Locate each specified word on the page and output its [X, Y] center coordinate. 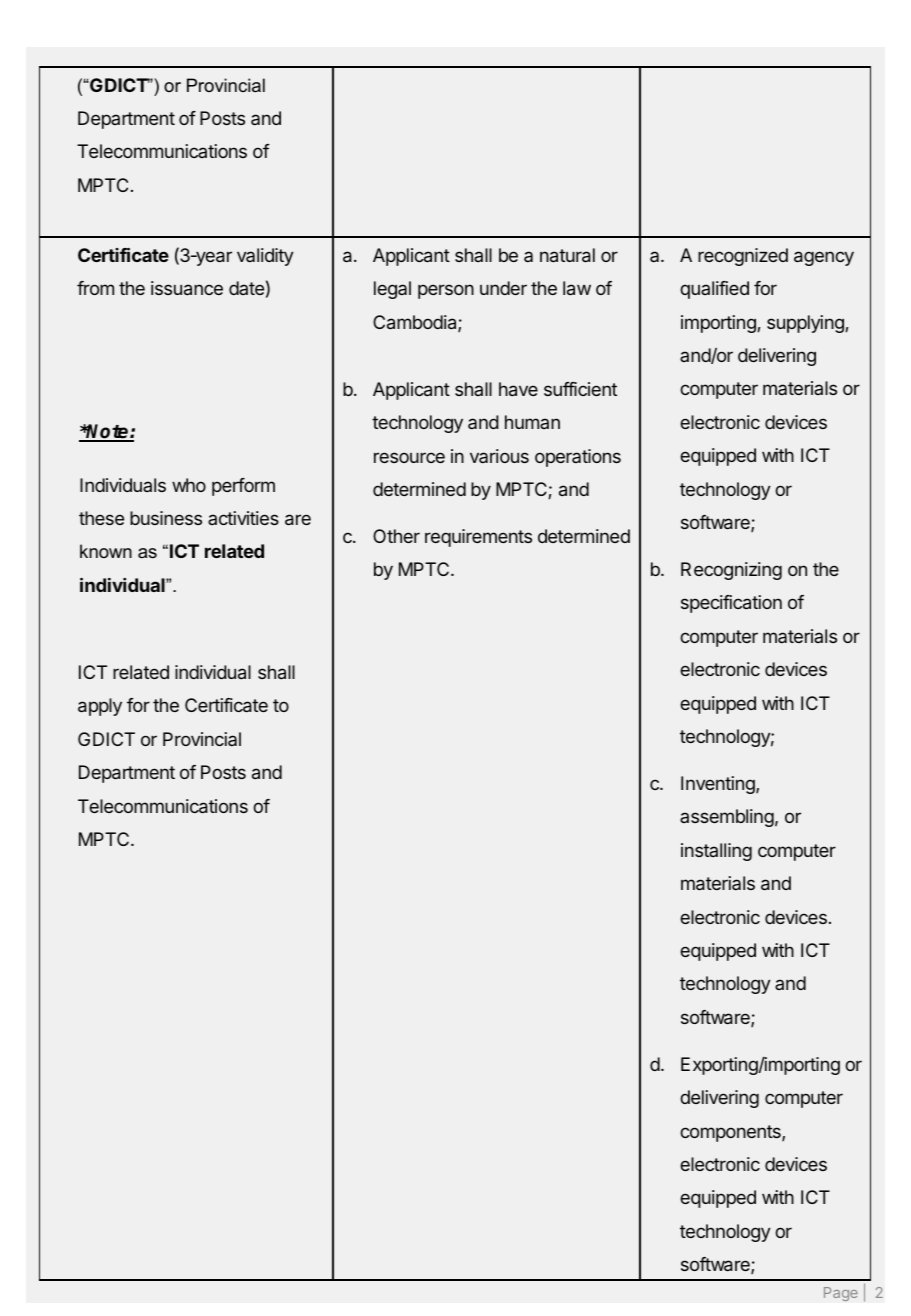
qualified [714, 290]
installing [716, 852]
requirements [478, 538]
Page [841, 1294]
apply [100, 707]
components [731, 1133]
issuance [187, 288]
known [106, 551]
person [446, 291]
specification [731, 604]
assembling [727, 818]
